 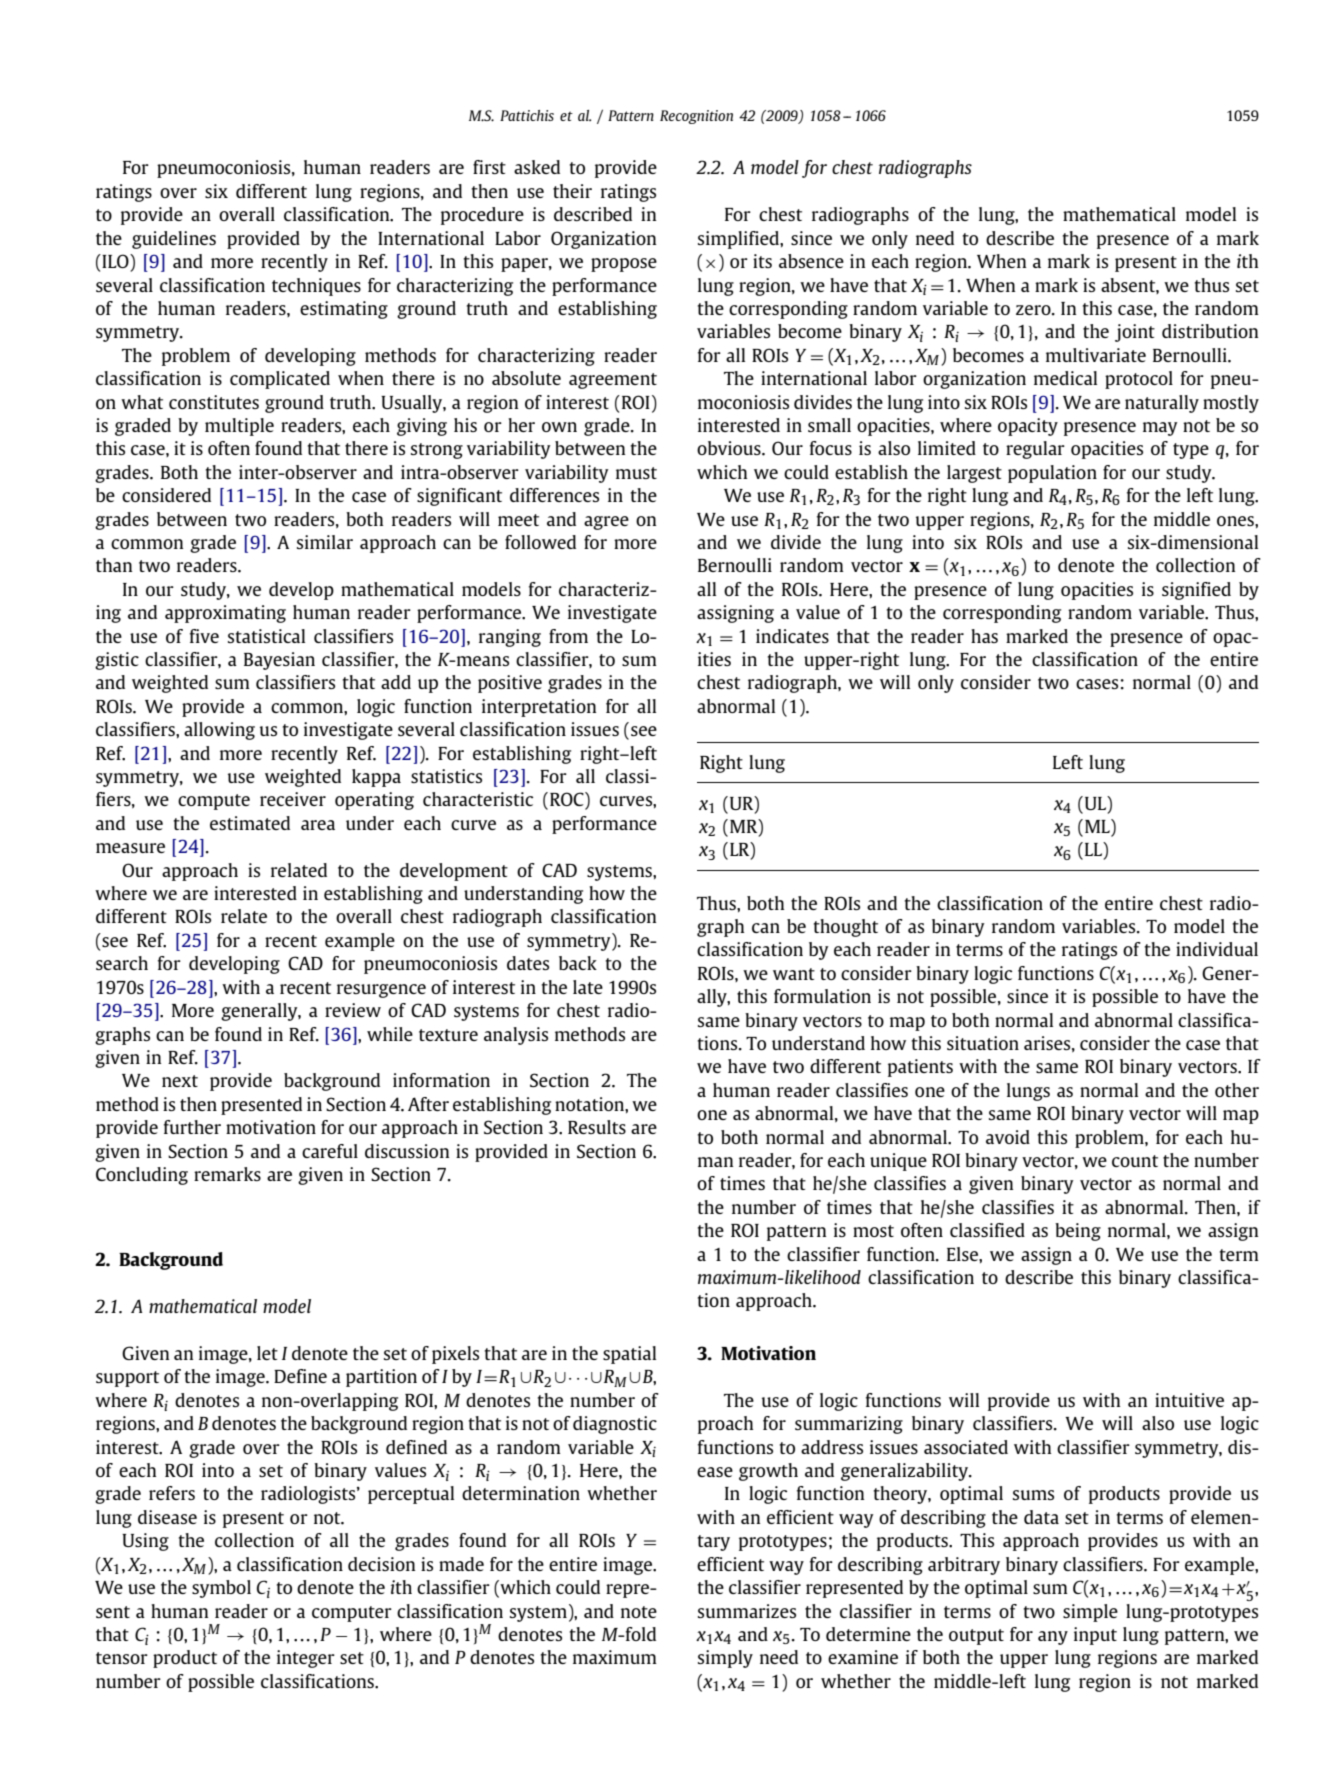 I want to click on simple, so click(x=1090, y=1613).
